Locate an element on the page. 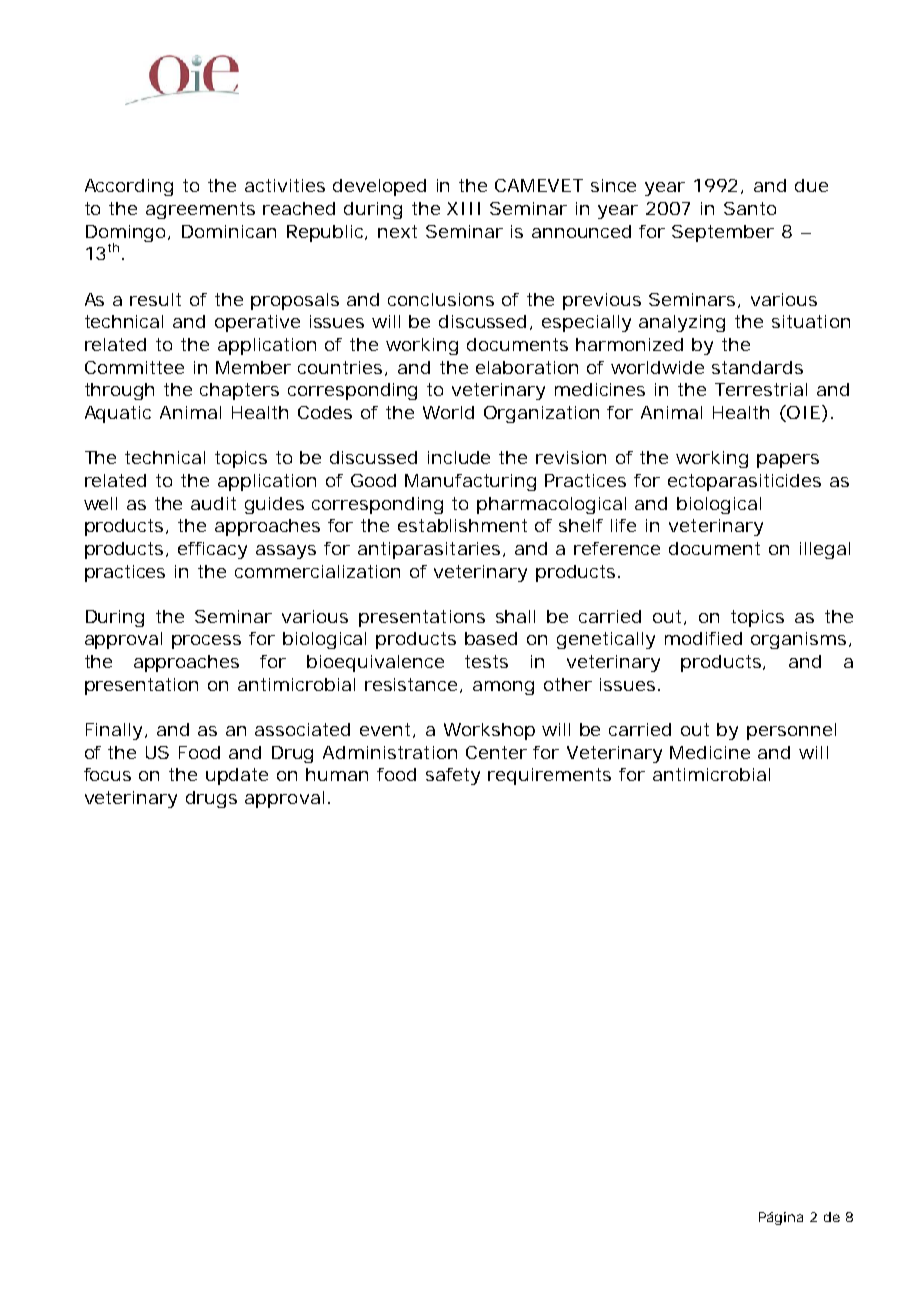  process is located at coordinates (206, 642).
